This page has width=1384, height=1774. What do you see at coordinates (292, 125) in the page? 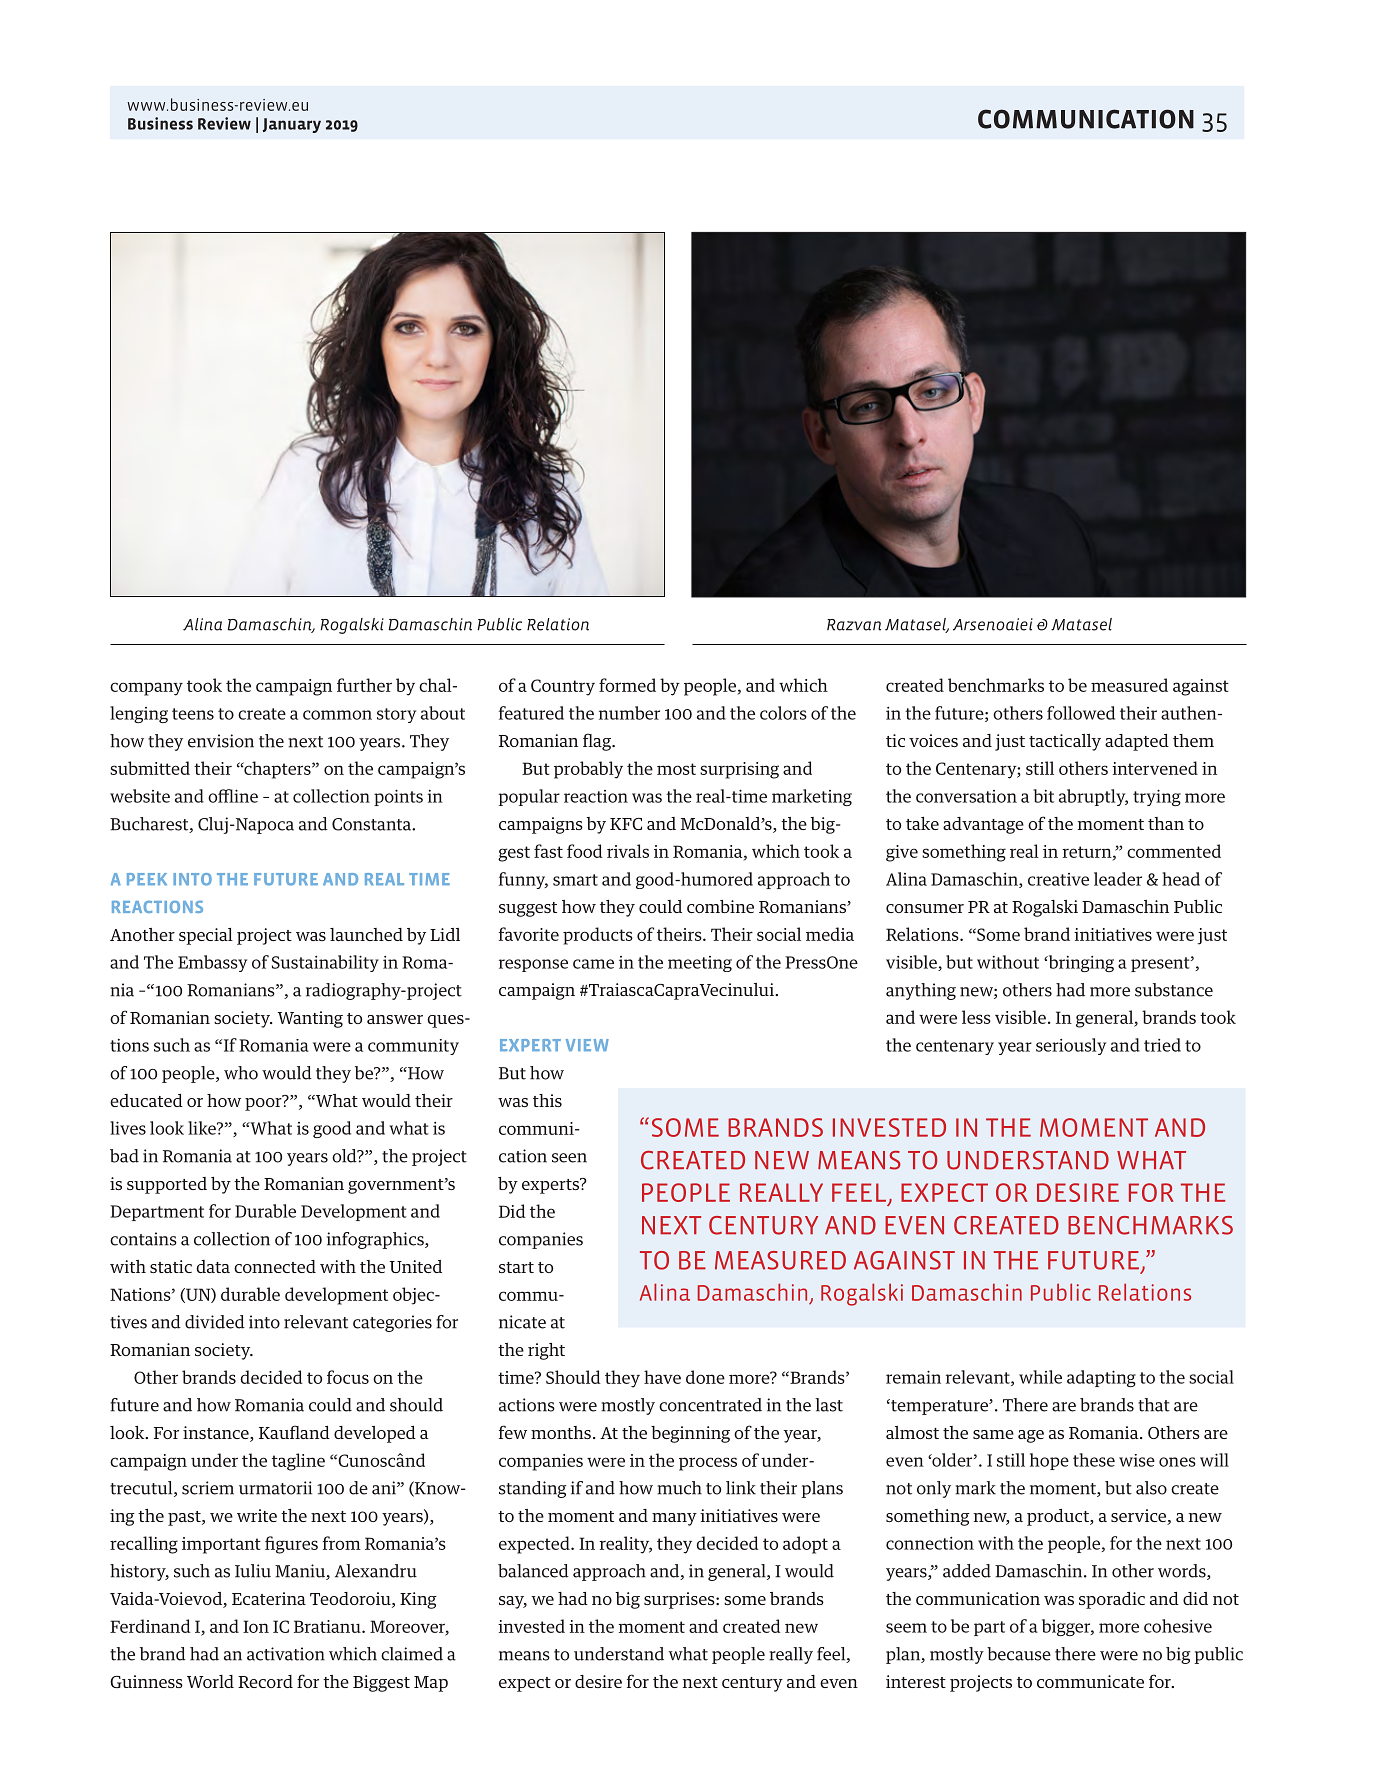
I see `January` at bounding box center [292, 125].
